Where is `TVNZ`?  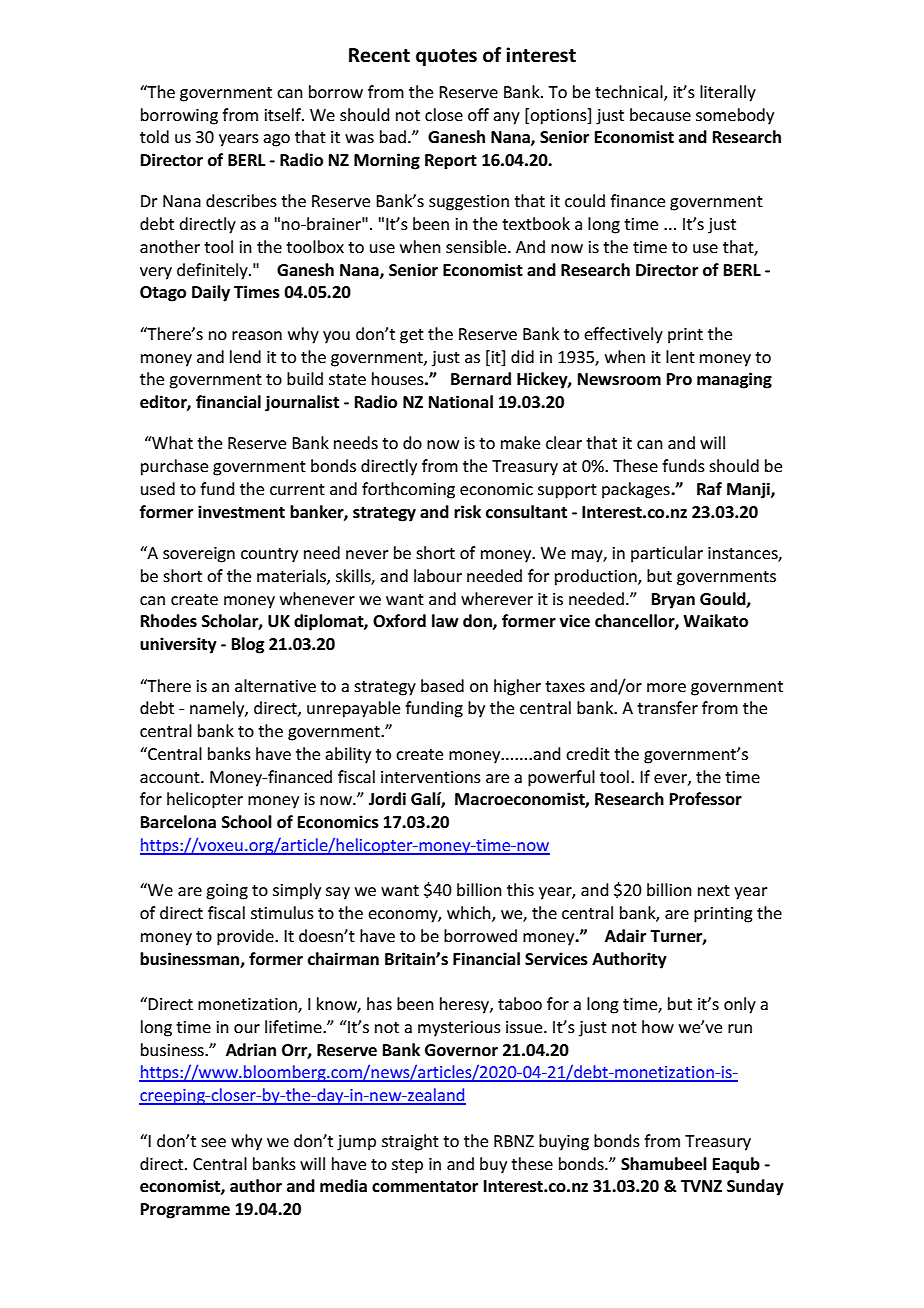
TVNZ is located at coordinates (701, 1186).
